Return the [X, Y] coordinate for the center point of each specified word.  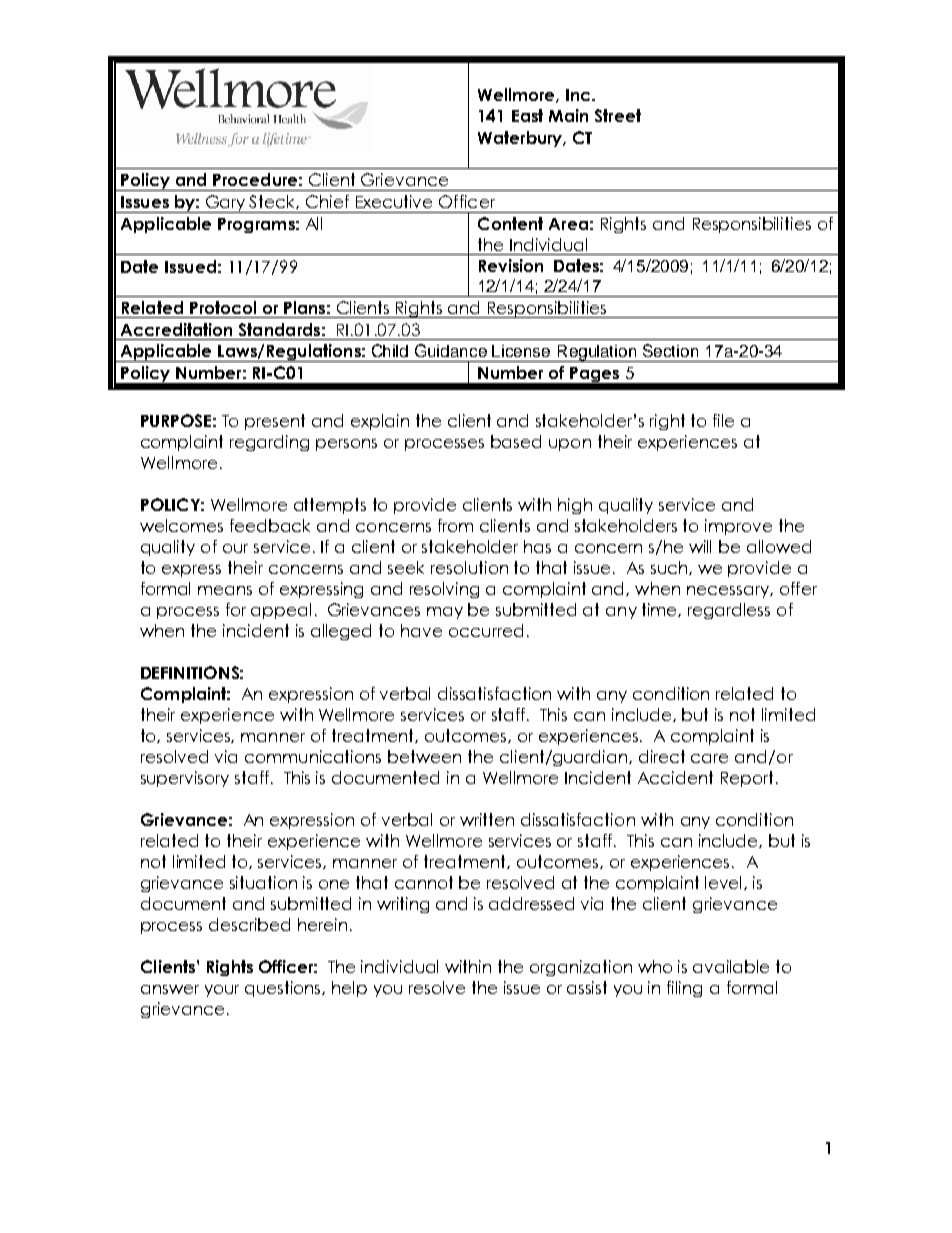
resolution [469, 567]
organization [581, 968]
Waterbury [521, 139]
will [700, 546]
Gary [225, 204]
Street [618, 115]
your [222, 991]
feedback [270, 525]
